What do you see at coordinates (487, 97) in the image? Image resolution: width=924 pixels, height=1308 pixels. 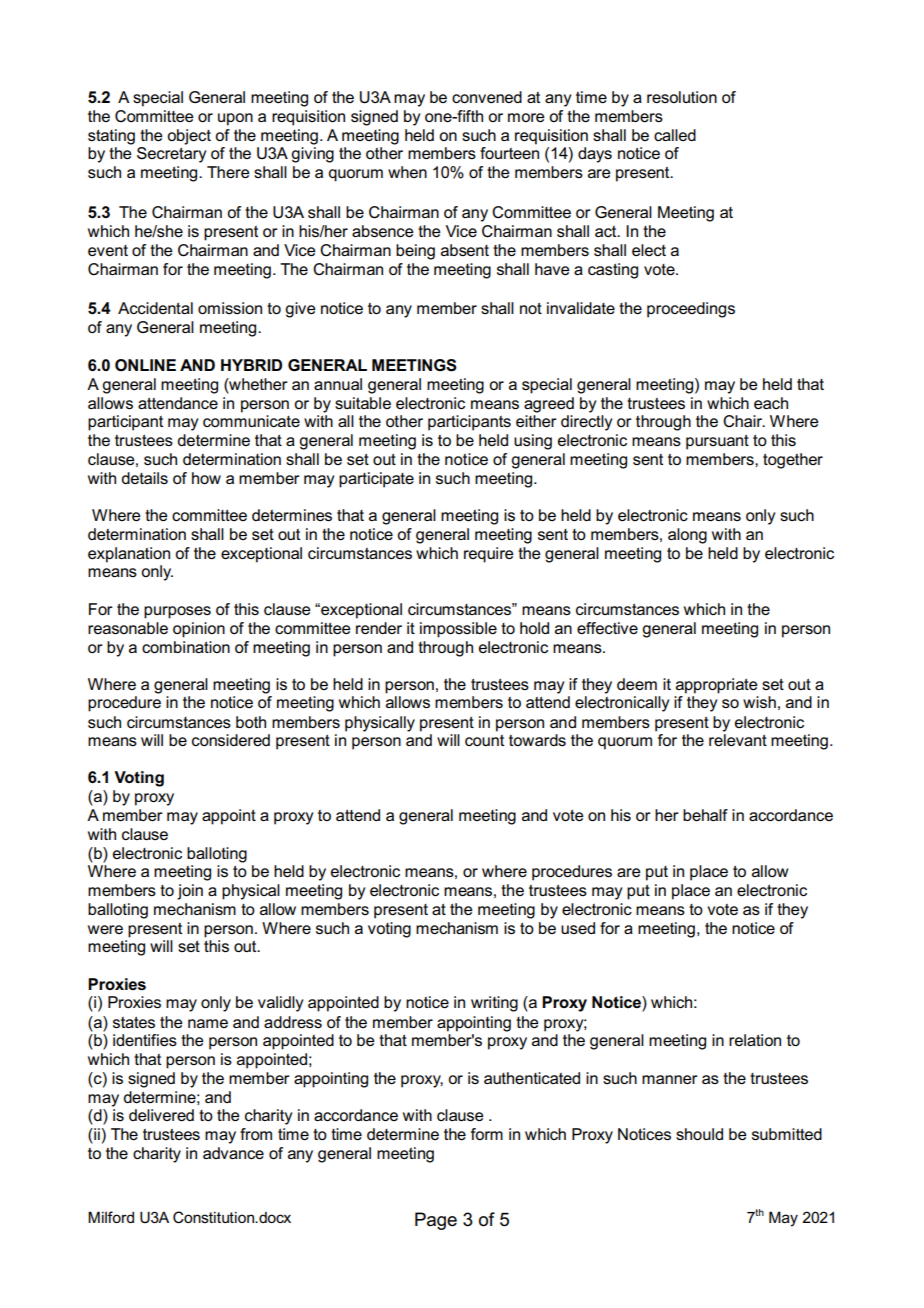 I see `convened` at bounding box center [487, 97].
